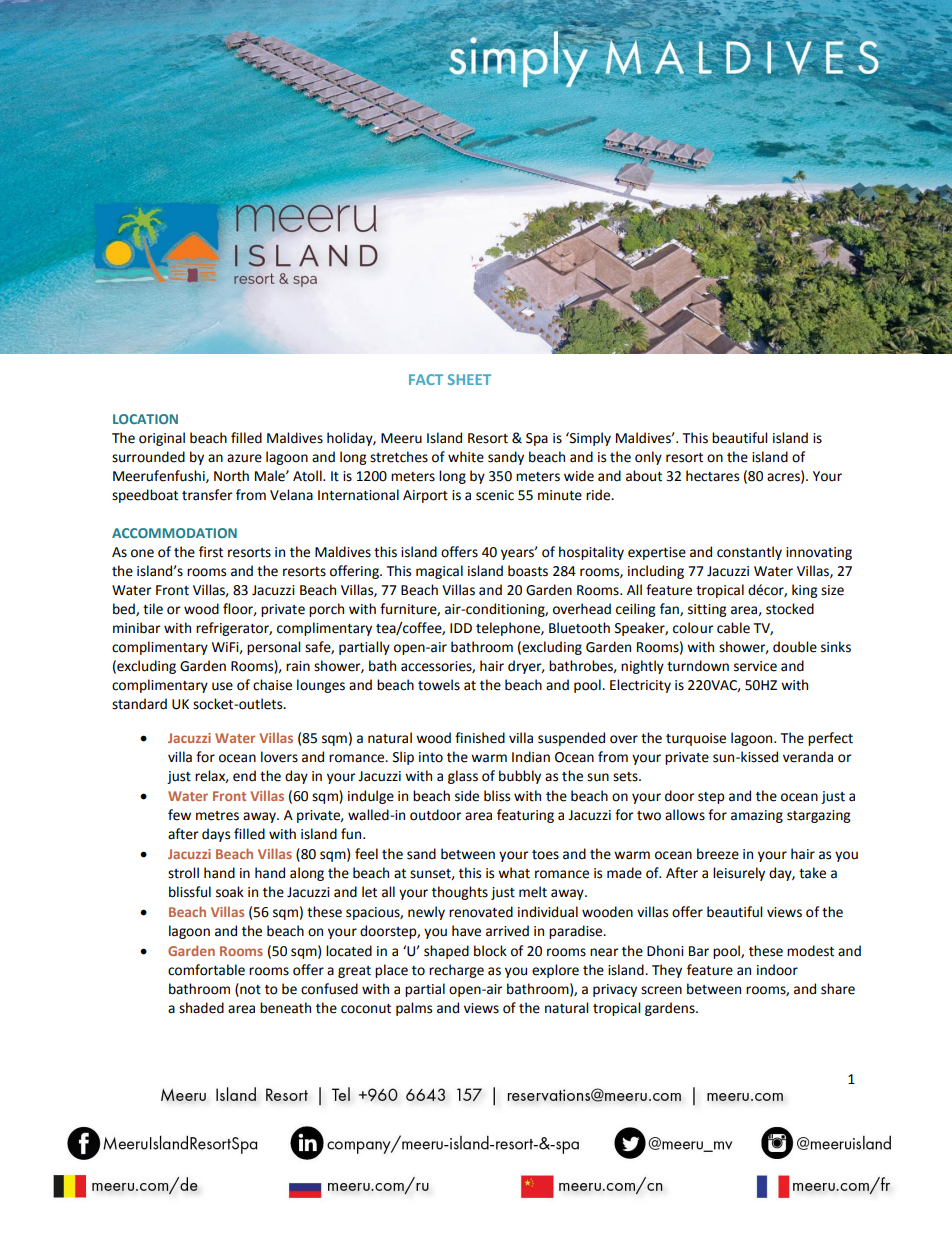 Image resolution: width=952 pixels, height=1233 pixels. I want to click on only, so click(648, 458).
